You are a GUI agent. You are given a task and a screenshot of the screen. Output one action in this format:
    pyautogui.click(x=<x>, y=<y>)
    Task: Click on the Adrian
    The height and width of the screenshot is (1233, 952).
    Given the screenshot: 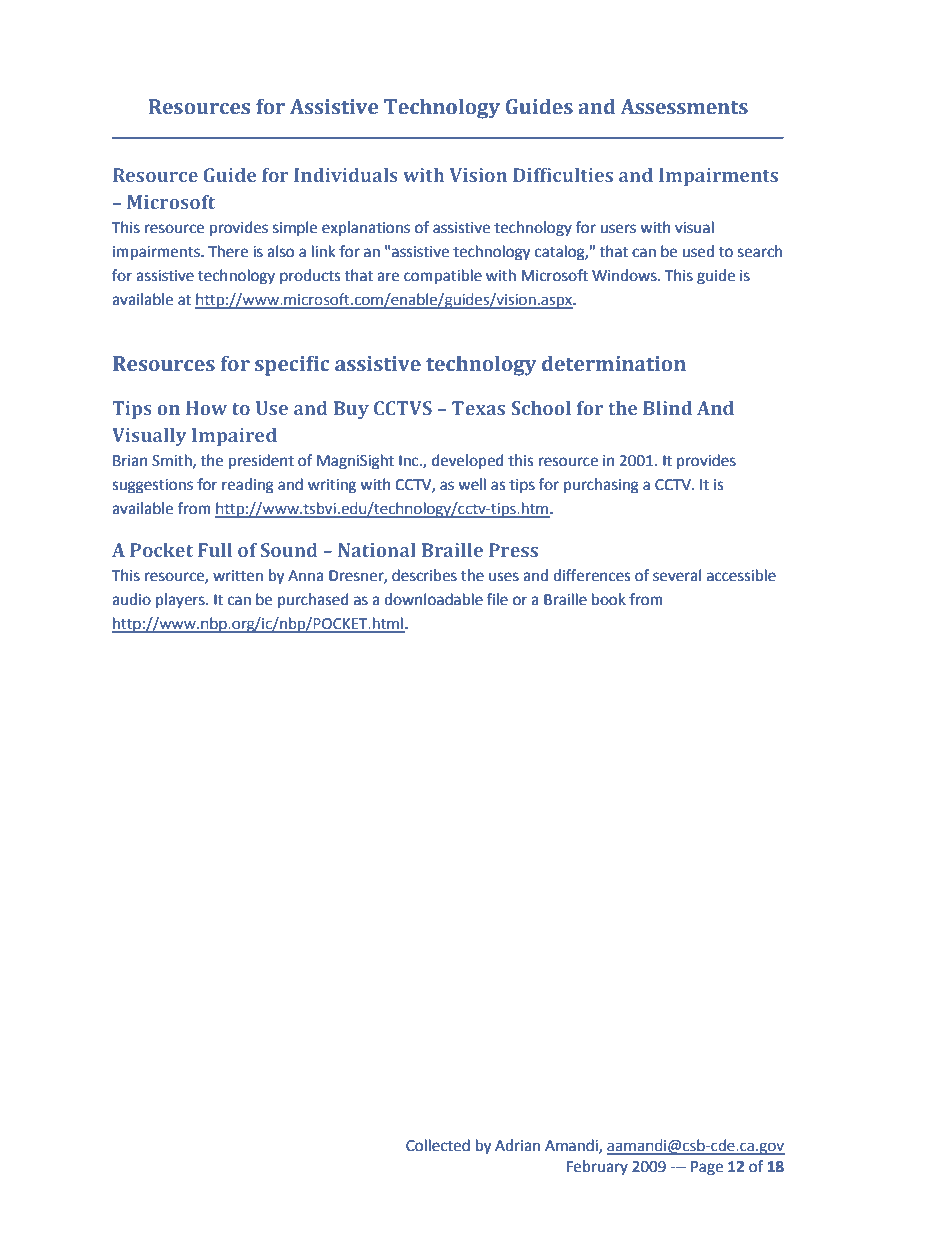 What is the action you would take?
    pyautogui.click(x=517, y=1145)
